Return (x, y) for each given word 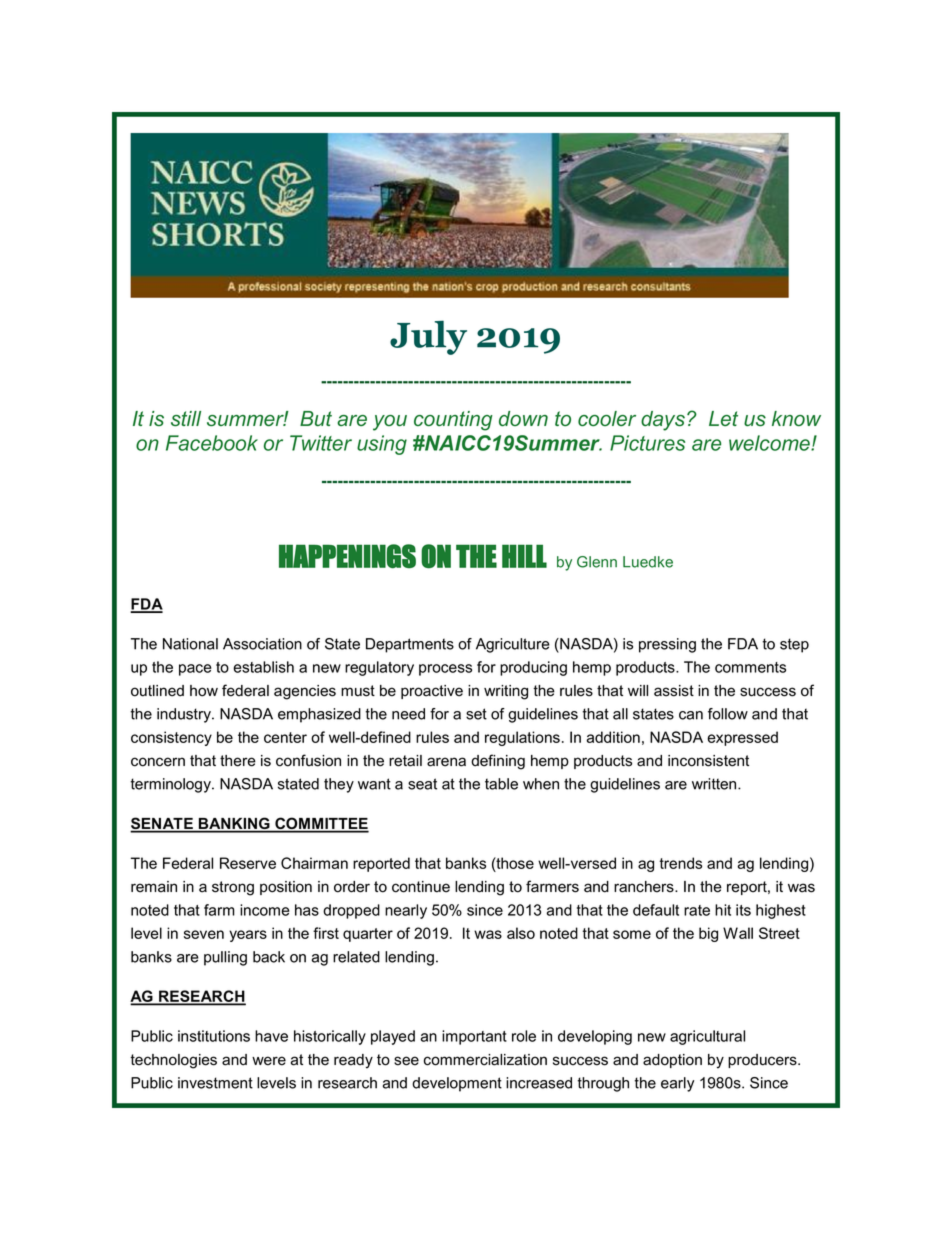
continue (421, 887)
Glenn (597, 562)
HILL (524, 556)
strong (233, 888)
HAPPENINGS (347, 556)
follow (728, 714)
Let (723, 418)
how (204, 691)
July (428, 337)
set (476, 714)
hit (723, 910)
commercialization (485, 1060)
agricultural (707, 1037)
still (186, 418)
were (269, 1061)
